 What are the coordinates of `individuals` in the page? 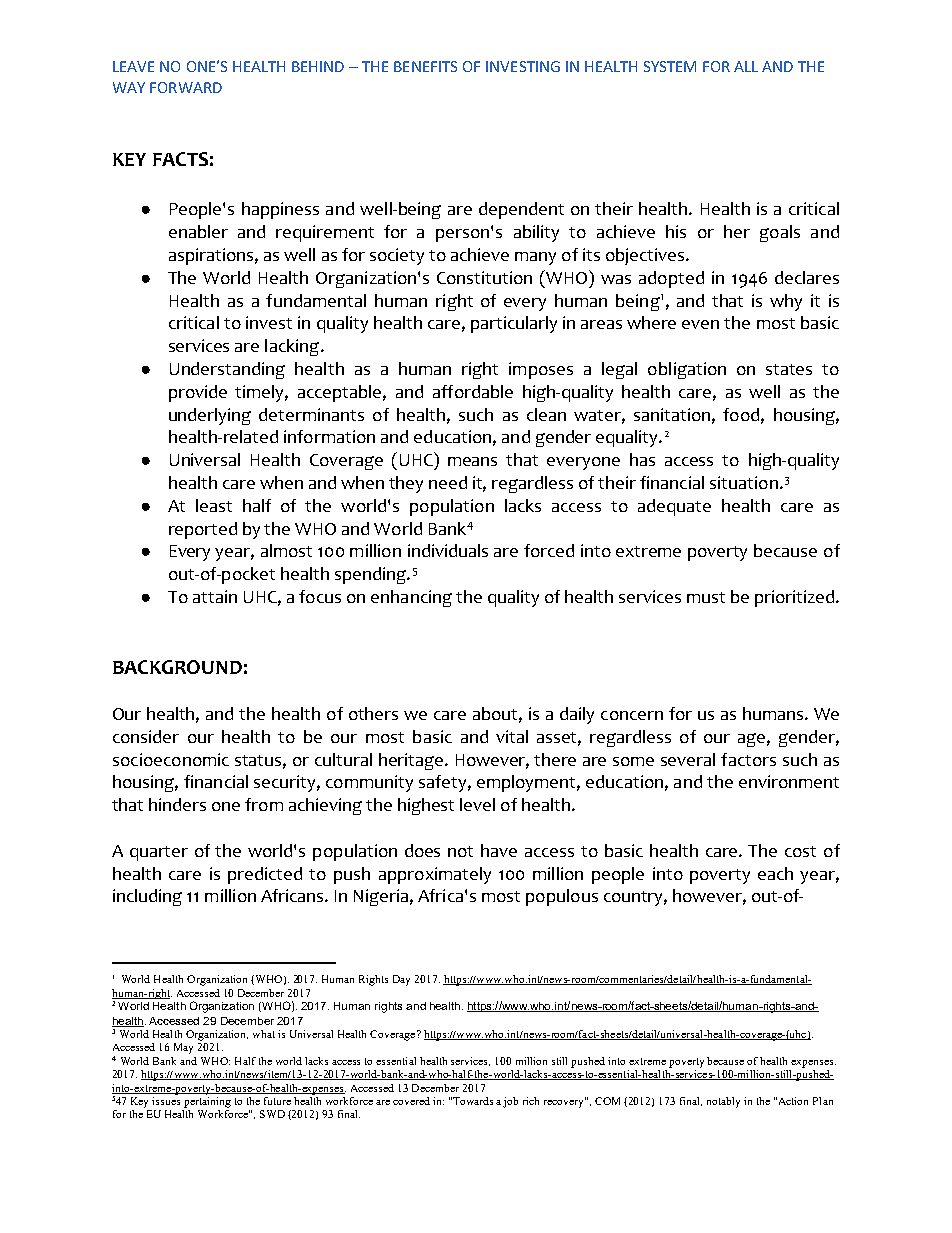 It's located at (448, 550).
